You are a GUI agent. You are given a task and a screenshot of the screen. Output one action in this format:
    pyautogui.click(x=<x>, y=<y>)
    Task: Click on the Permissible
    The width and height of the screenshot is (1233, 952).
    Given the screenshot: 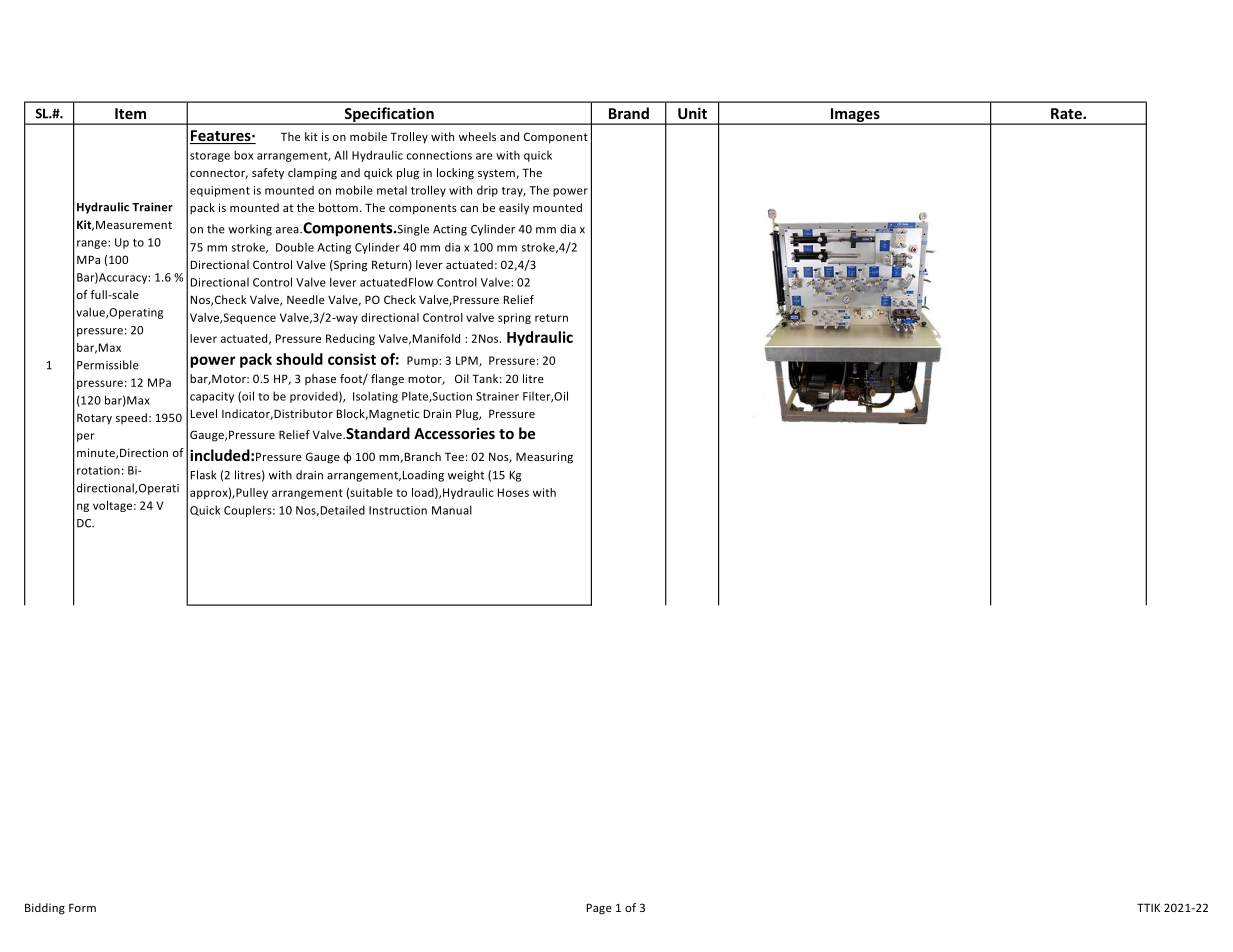 What is the action you would take?
    pyautogui.click(x=108, y=365)
